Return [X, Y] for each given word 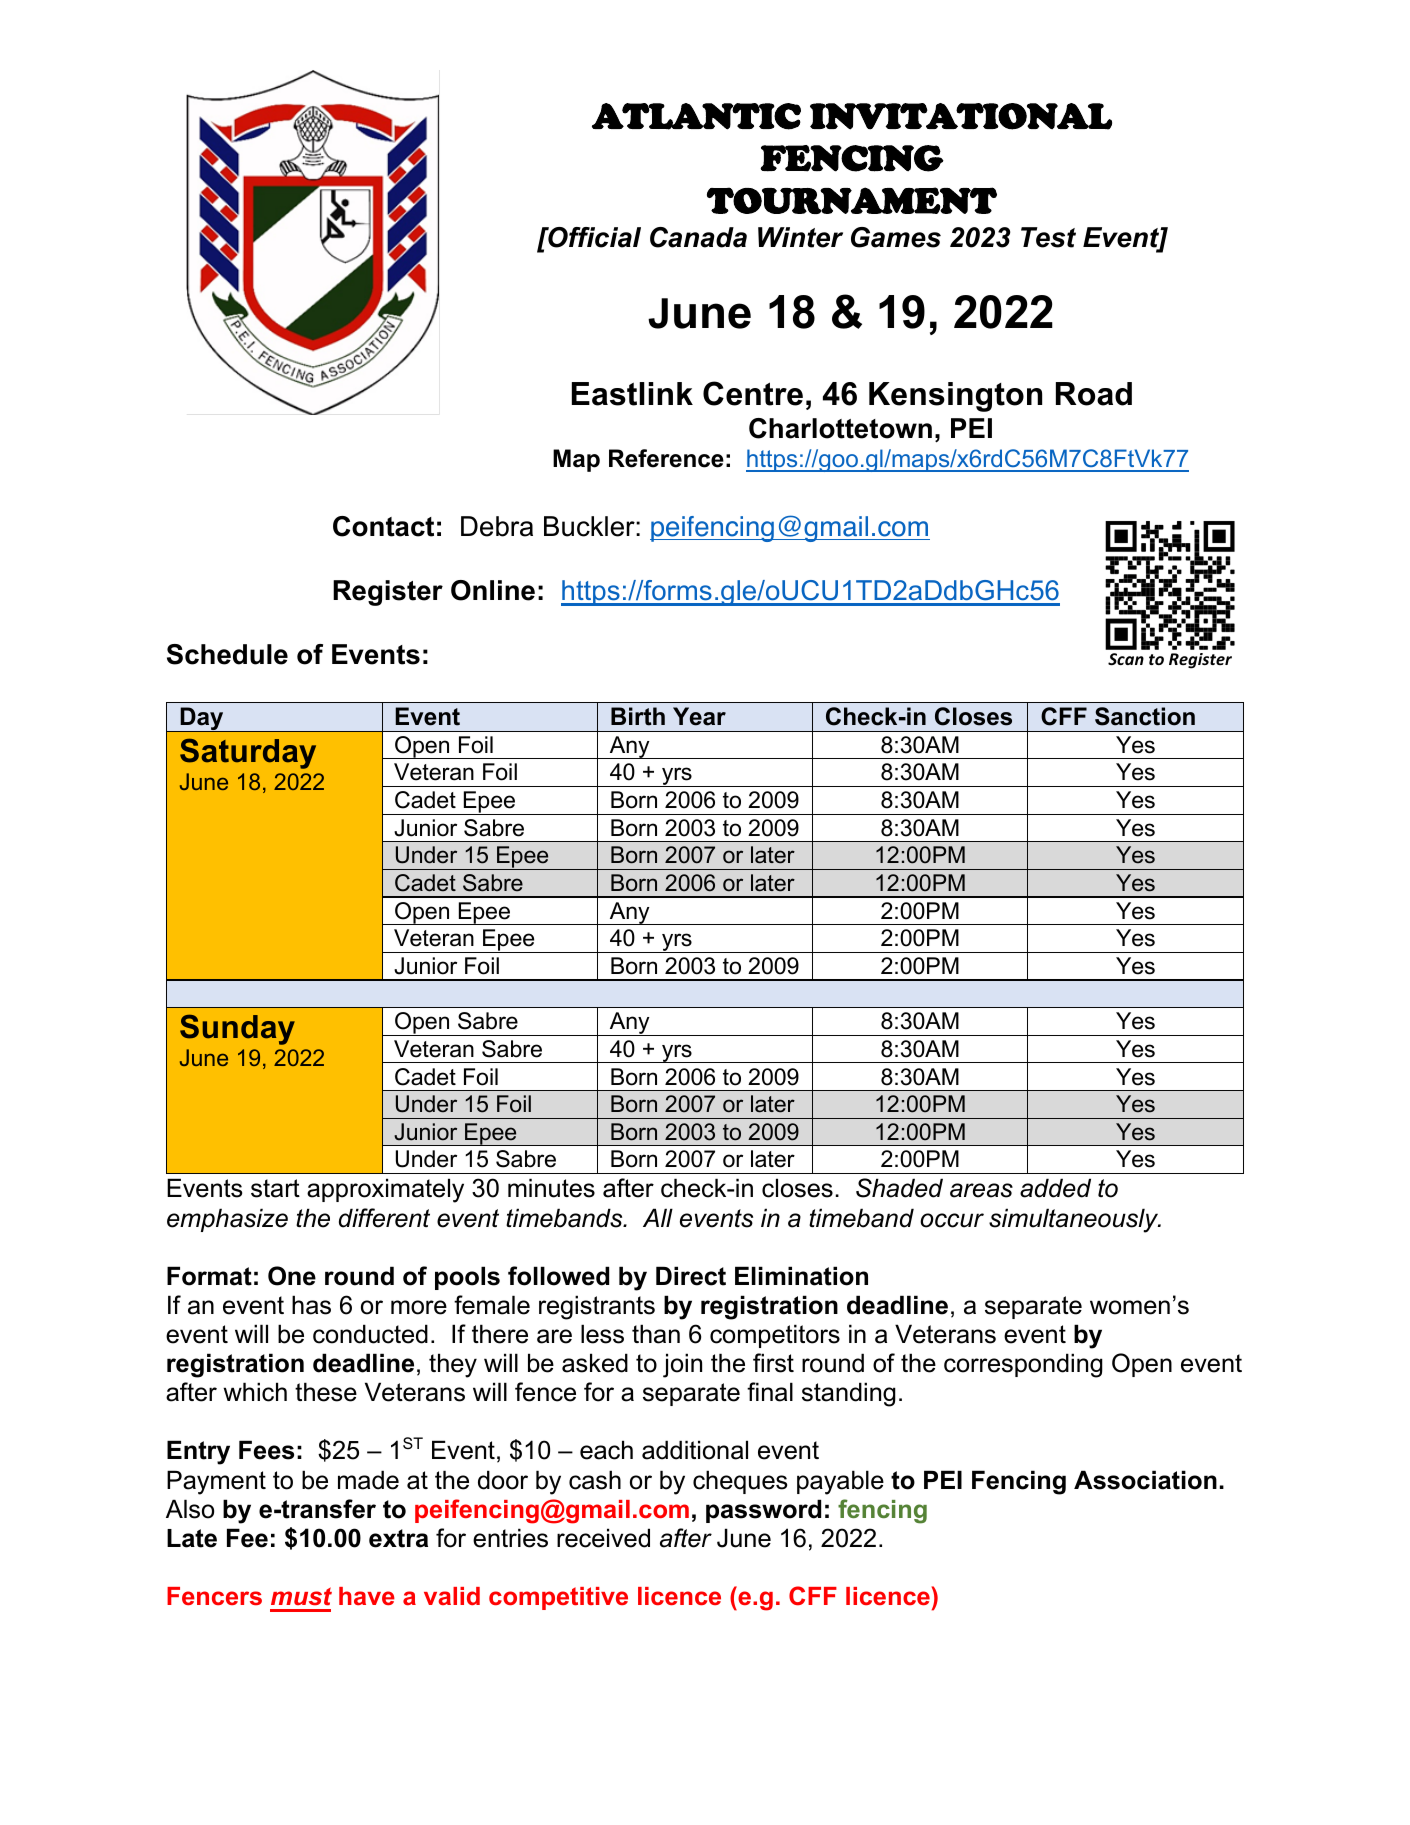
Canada [698, 237]
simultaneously [1075, 1220]
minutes [551, 1188]
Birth [638, 716]
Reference [666, 458]
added [1055, 1188]
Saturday [248, 753]
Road [1094, 394]
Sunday [237, 1029]
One [292, 1276]
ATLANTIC [696, 116]
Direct [691, 1276]
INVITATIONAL [961, 116]
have [367, 1596]
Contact [383, 526]
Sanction [1145, 716]
